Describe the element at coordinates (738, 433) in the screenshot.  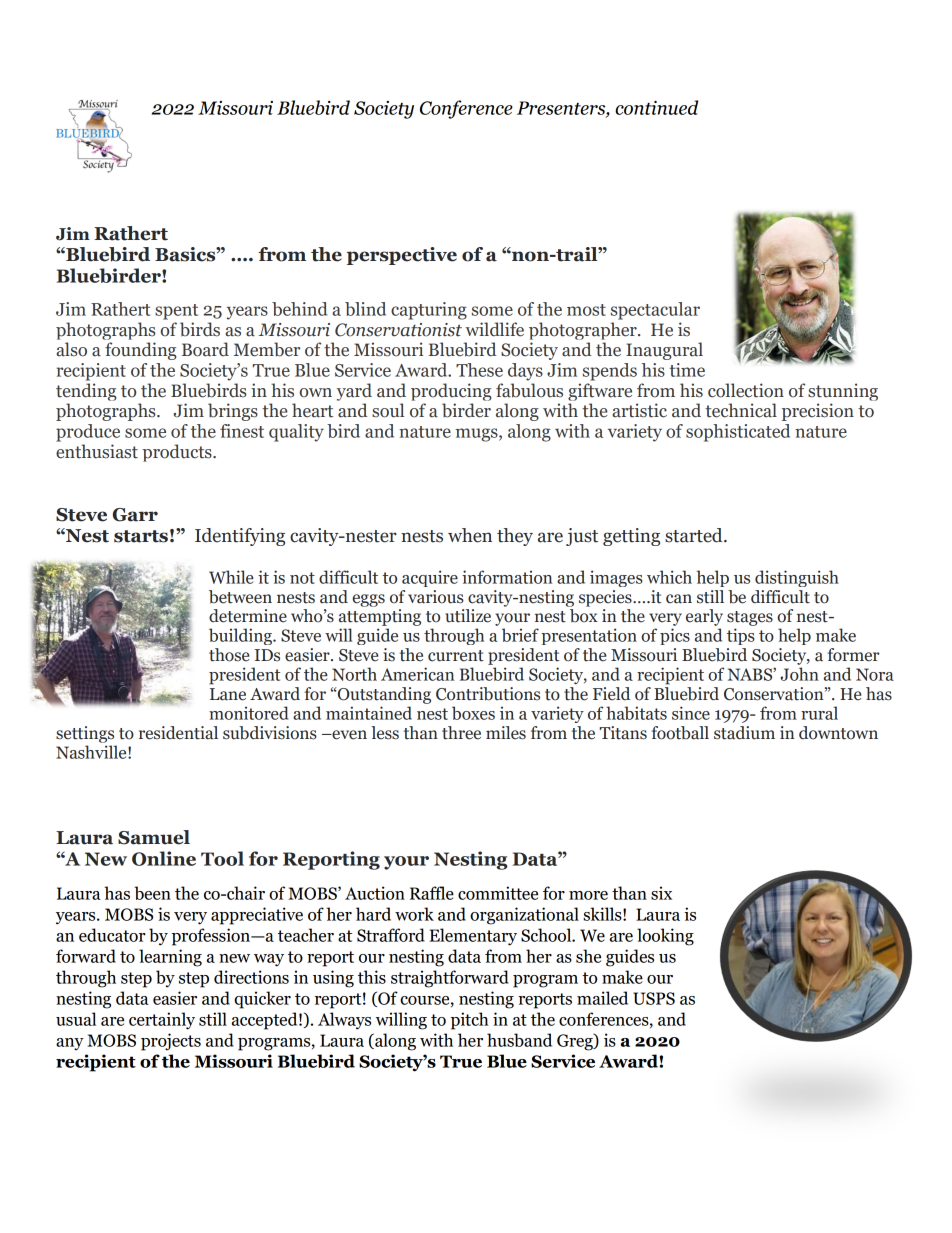
I see `sophisticated` at that location.
